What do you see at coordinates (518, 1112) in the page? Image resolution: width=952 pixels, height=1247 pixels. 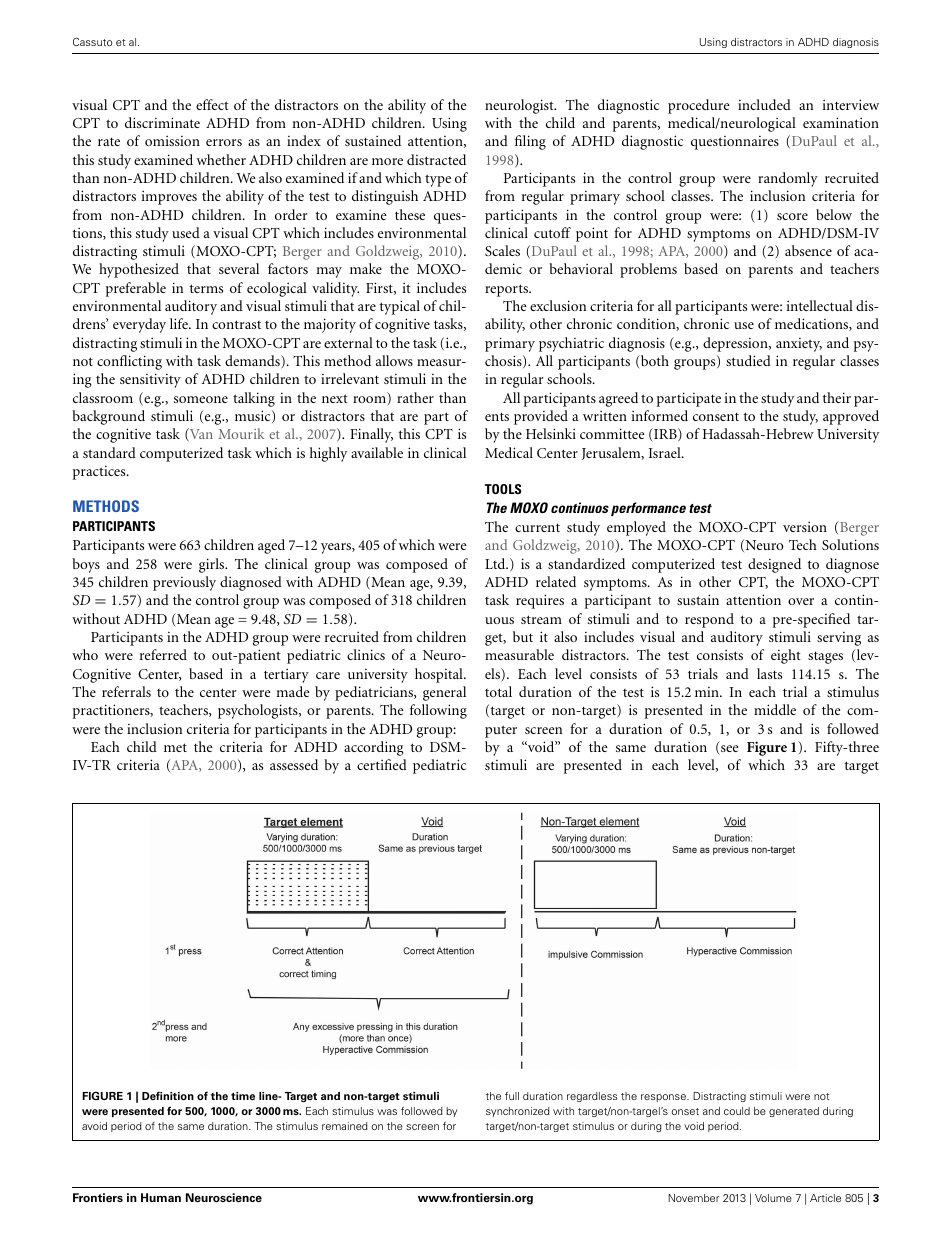 I see `synchronized` at bounding box center [518, 1112].
